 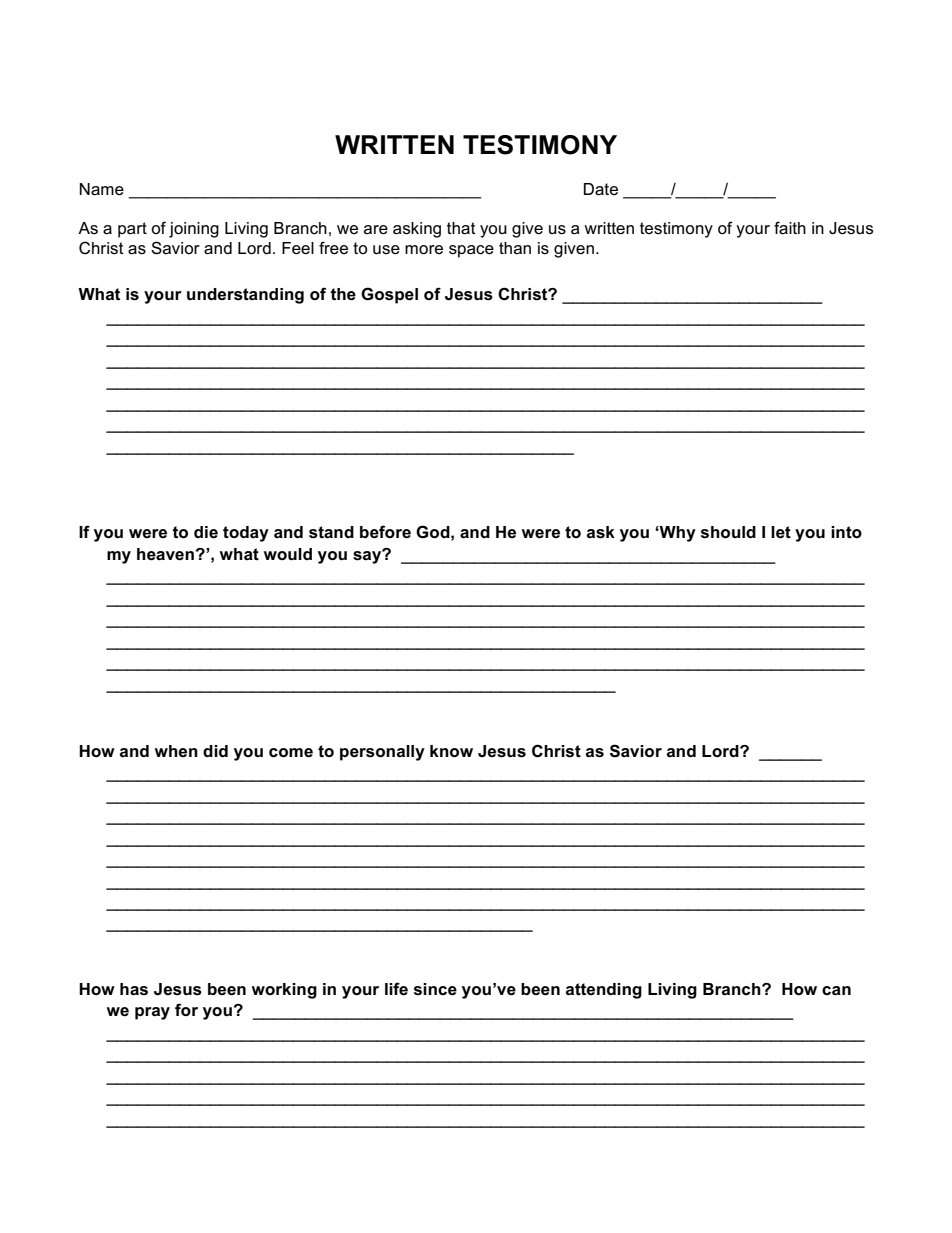 I want to click on joining, so click(x=194, y=230).
